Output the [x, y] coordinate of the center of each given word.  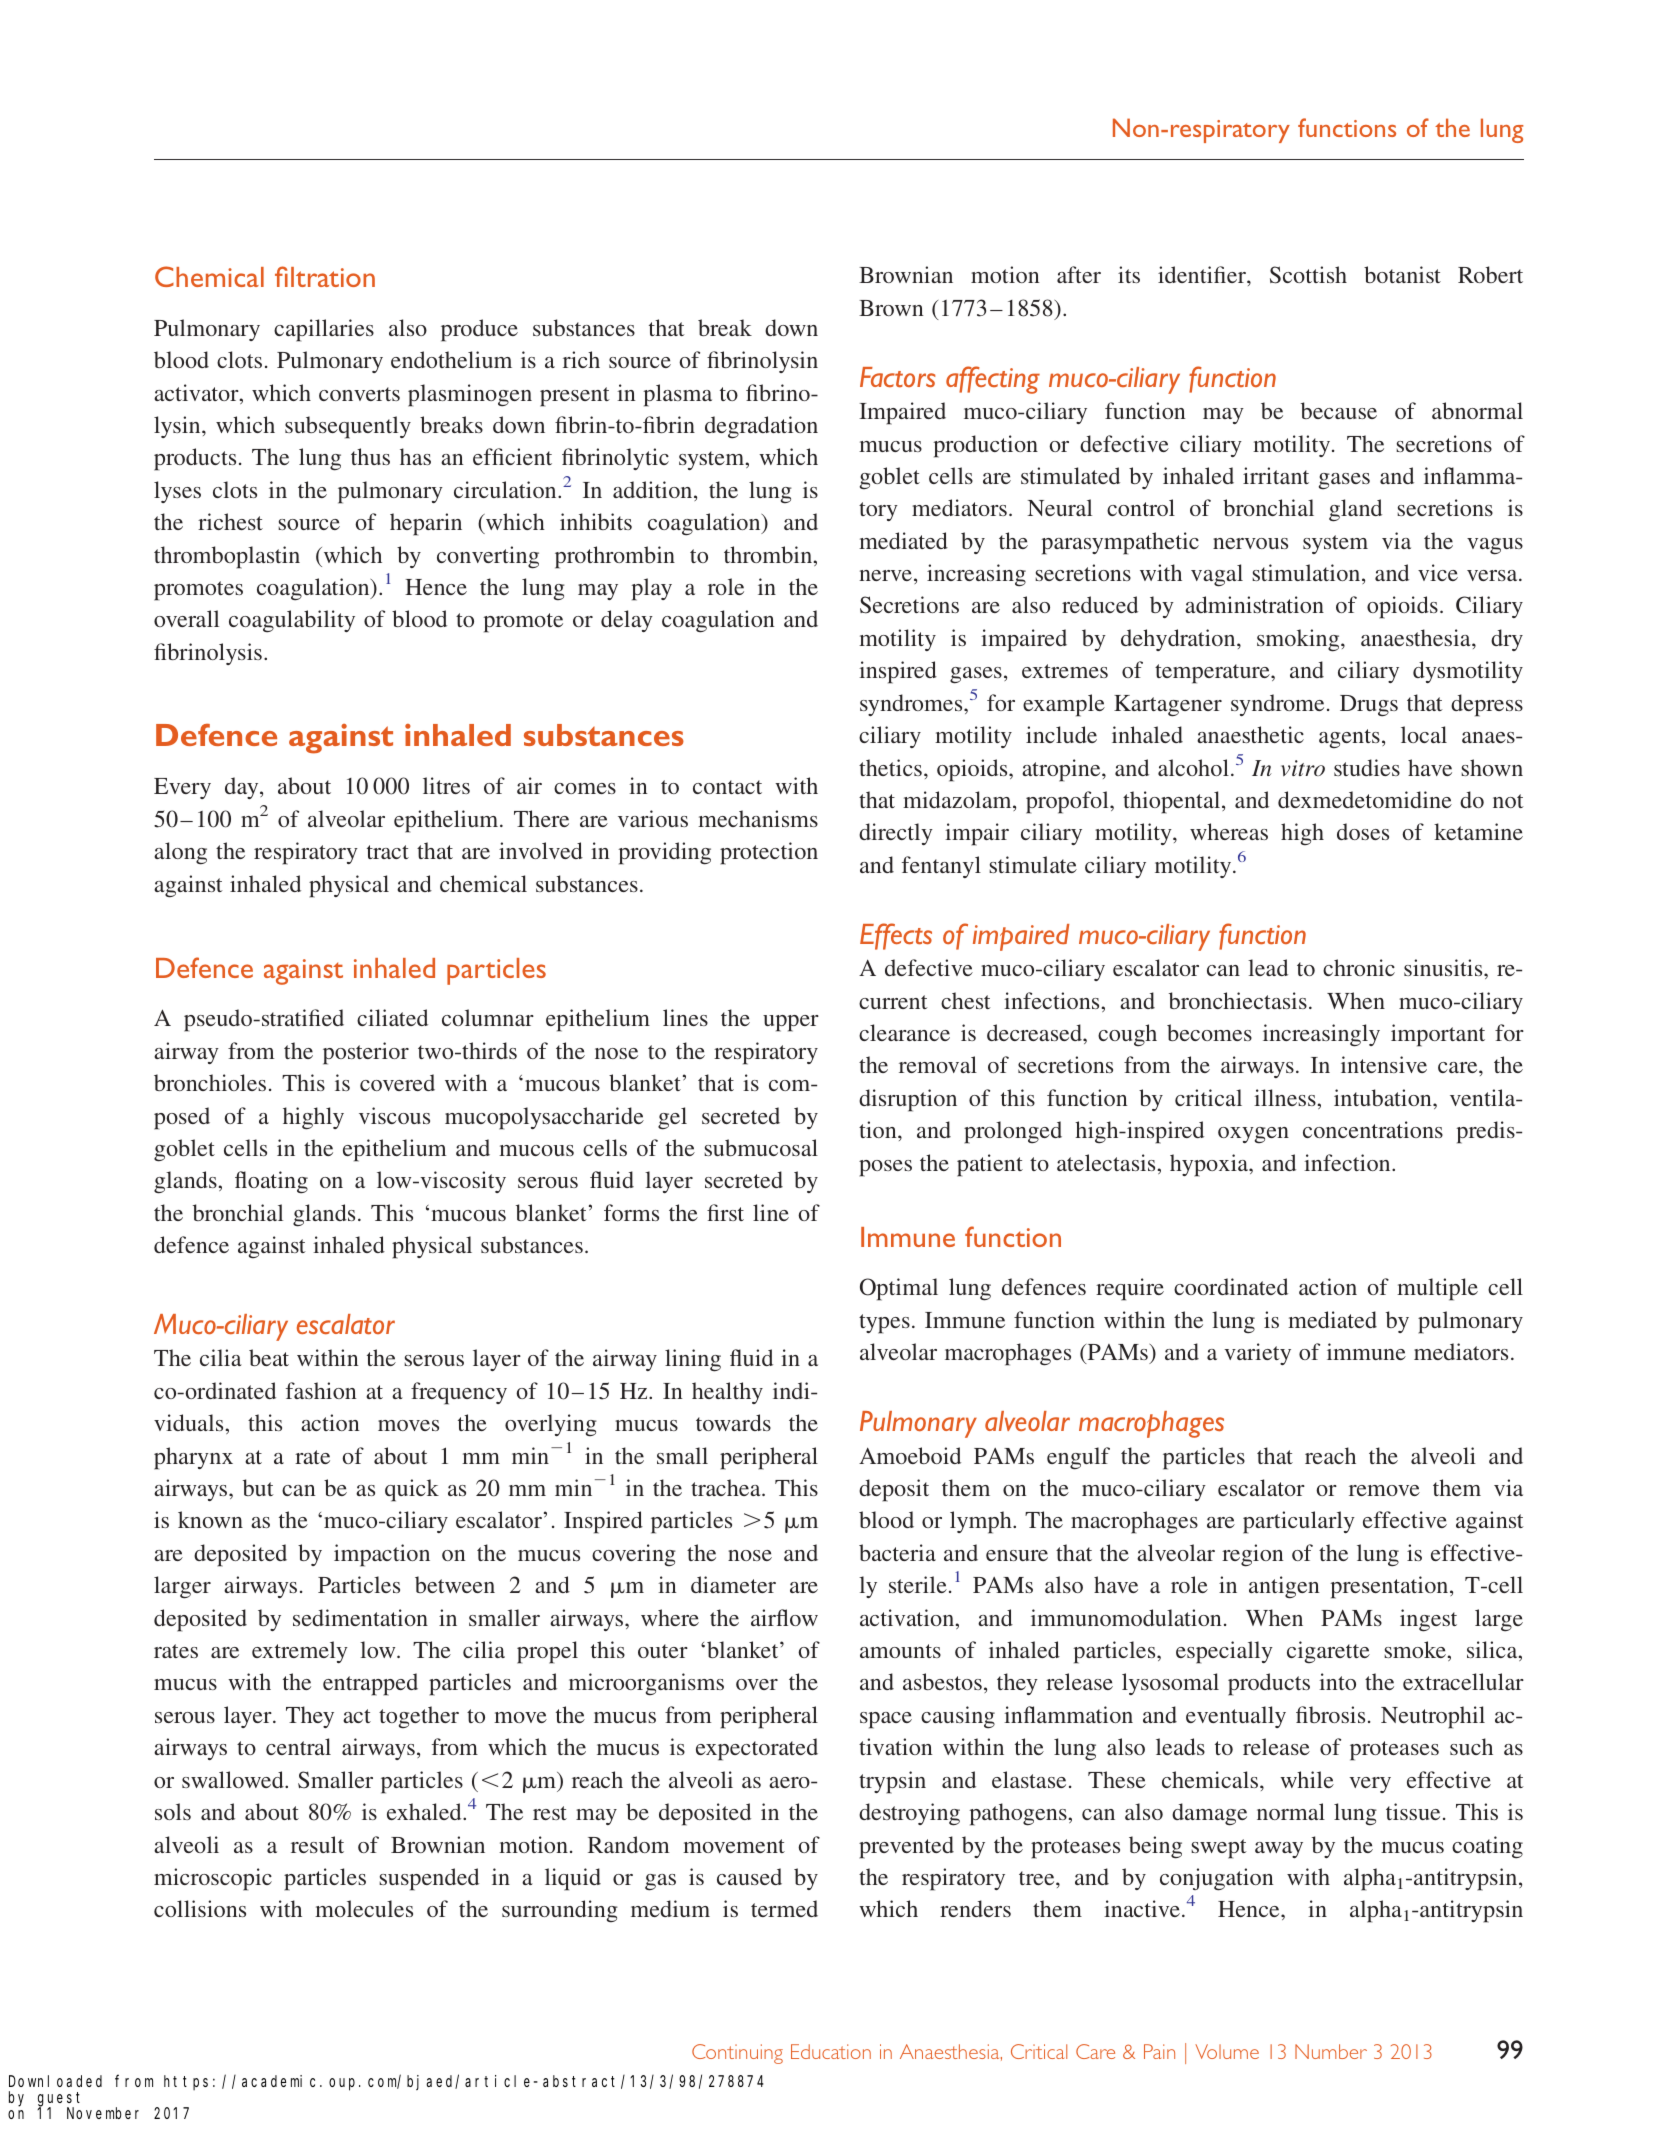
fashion [321, 1390]
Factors [897, 377]
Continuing [737, 2054]
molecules [364, 1908]
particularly [1299, 1522]
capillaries [324, 330]
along [180, 853]
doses [1363, 831]
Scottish [1308, 275]
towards [733, 1422]
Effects [896, 936]
